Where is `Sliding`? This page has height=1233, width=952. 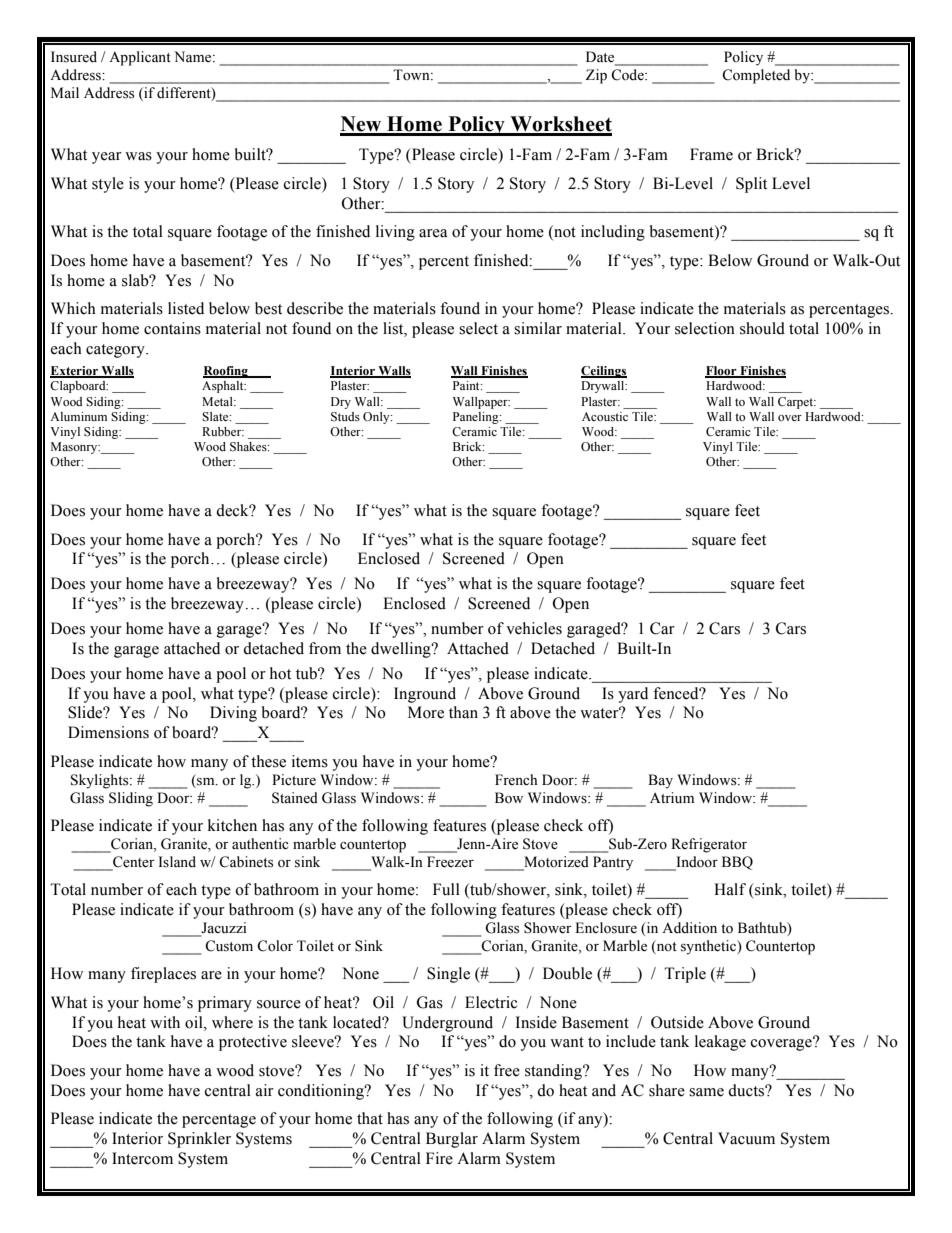
Sliding is located at coordinates (131, 799).
